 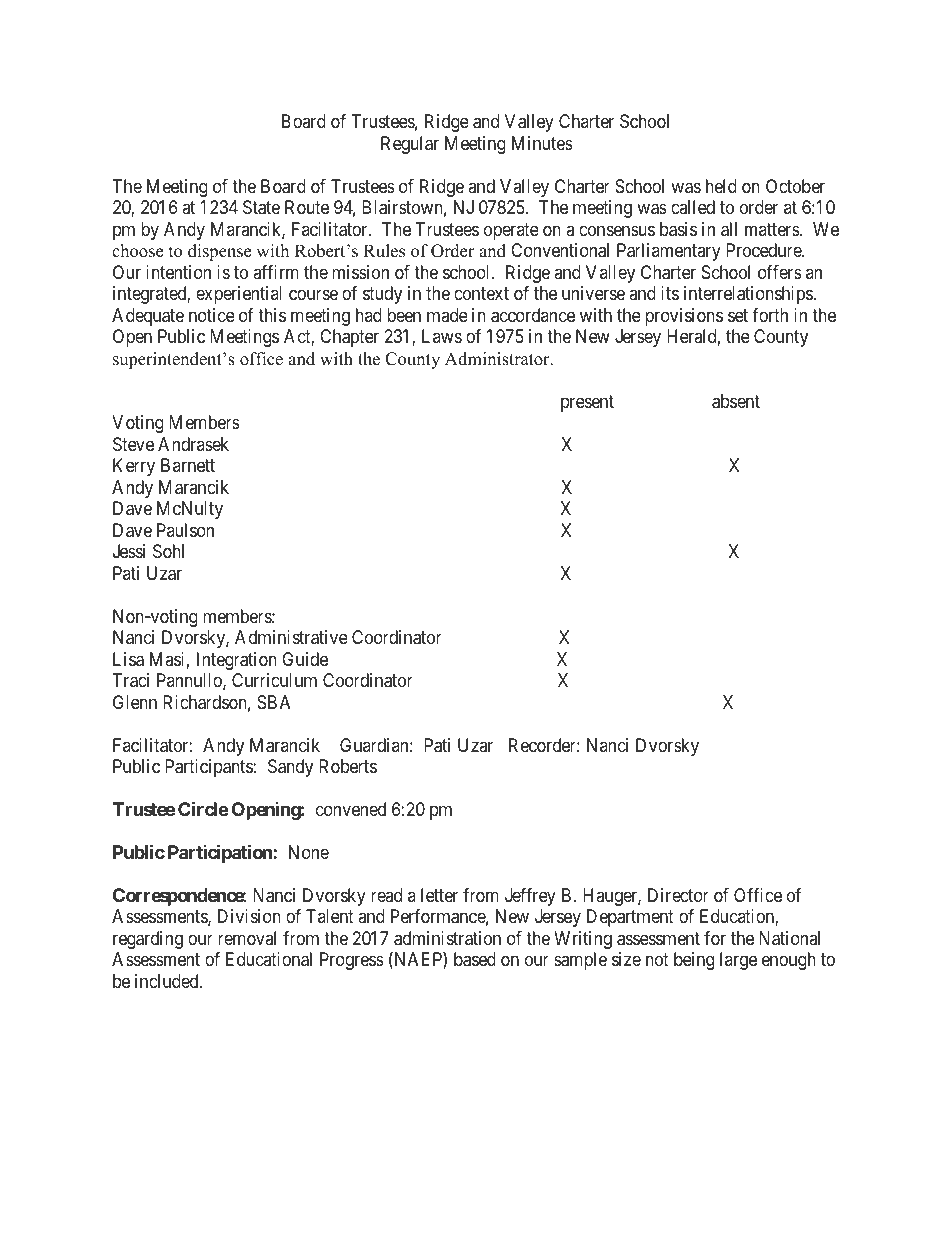 I want to click on Integration, so click(x=237, y=661).
